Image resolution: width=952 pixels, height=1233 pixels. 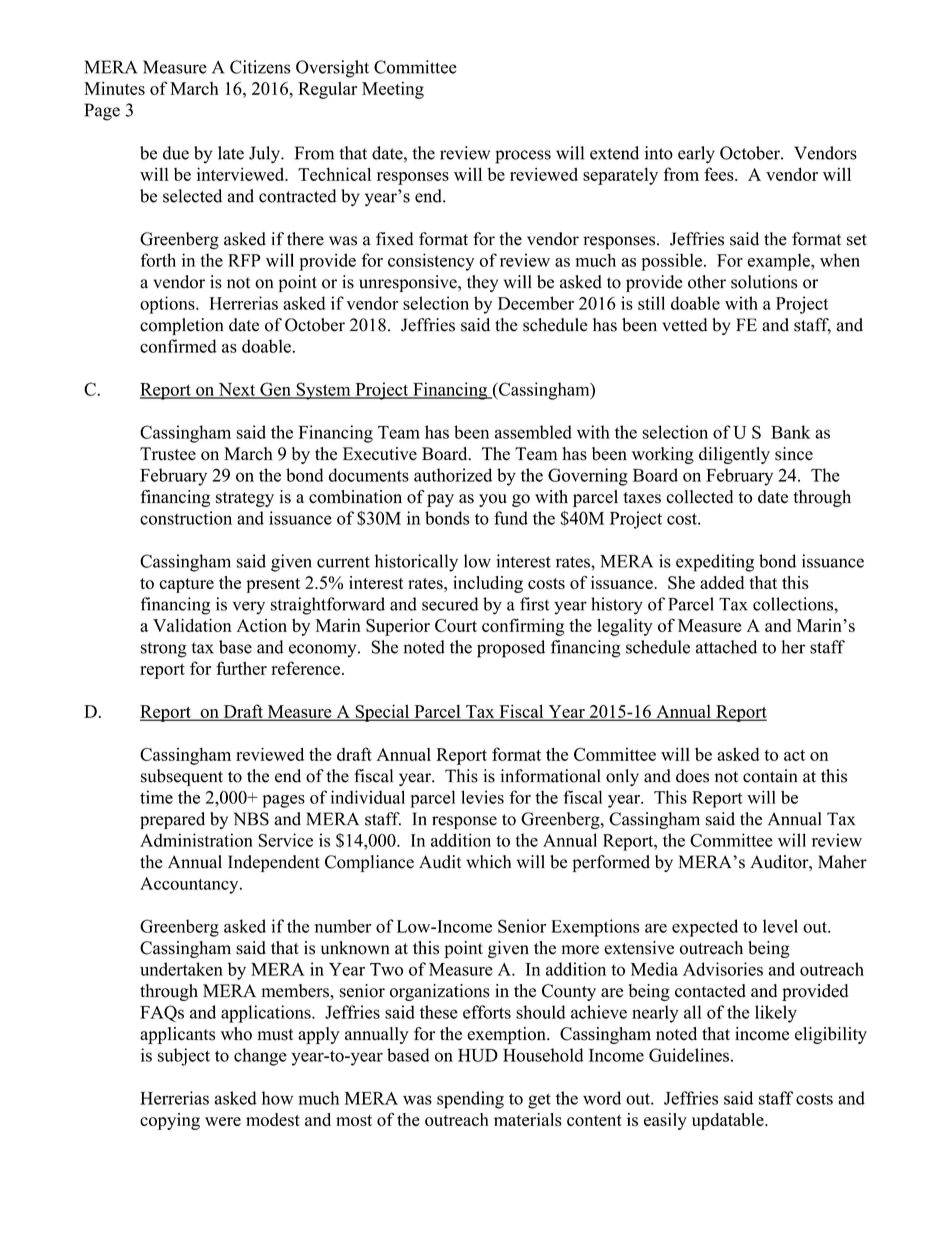 What do you see at coordinates (260, 67) in the screenshot?
I see `Citizens` at bounding box center [260, 67].
